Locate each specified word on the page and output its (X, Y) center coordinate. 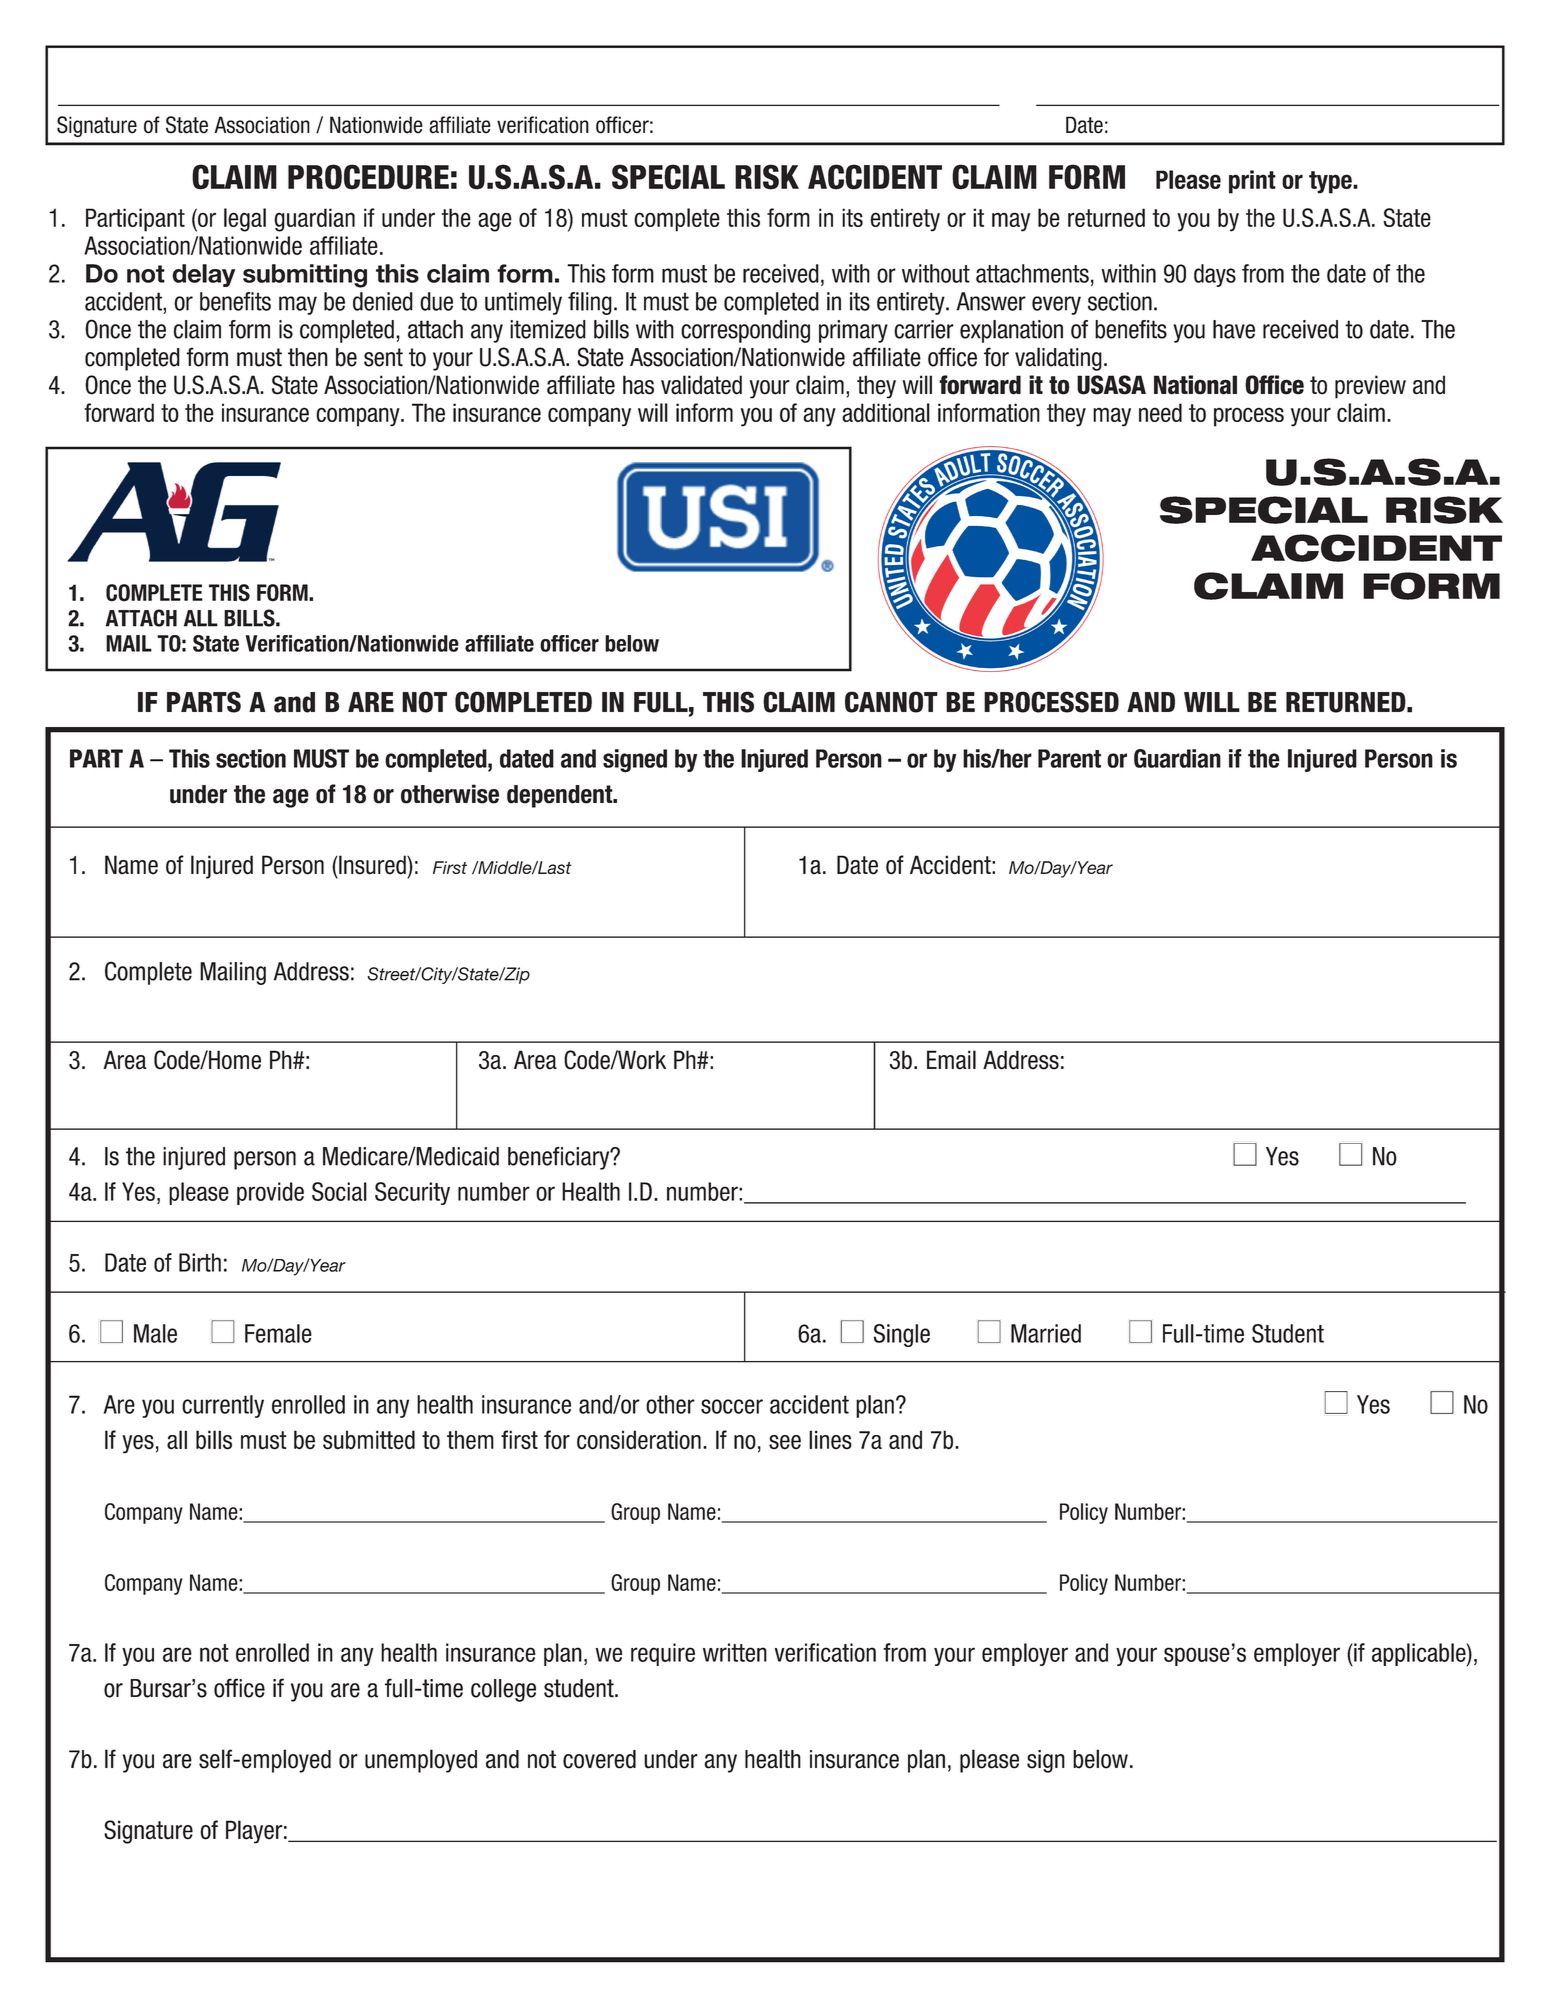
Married (1046, 1333)
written (735, 1652)
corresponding (745, 331)
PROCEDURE (368, 177)
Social (339, 1191)
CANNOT (891, 702)
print (1252, 182)
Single (902, 1335)
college (503, 1690)
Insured (372, 865)
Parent (1069, 758)
